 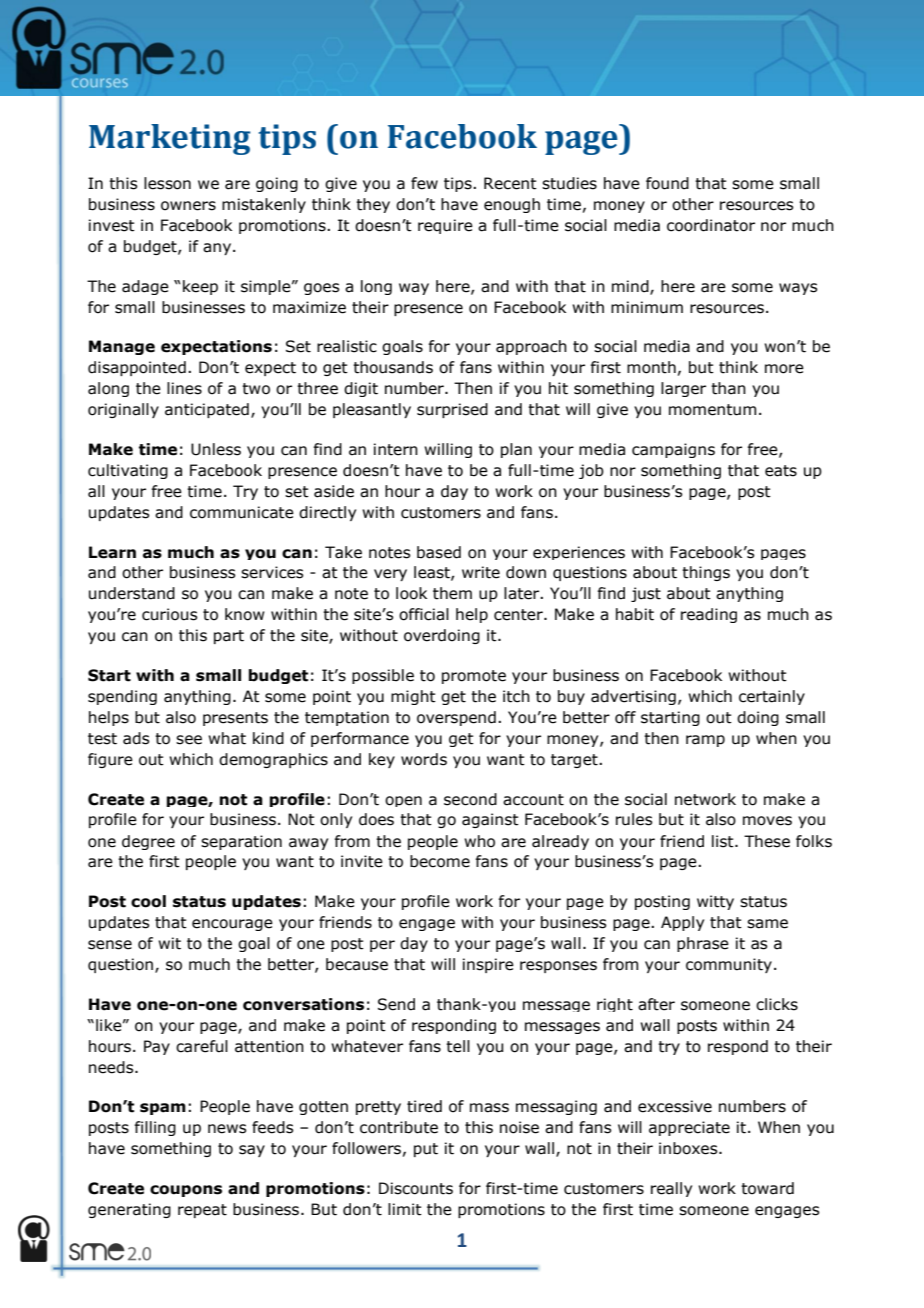 What do you see at coordinates (229, 637) in the screenshot?
I see `part` at bounding box center [229, 637].
